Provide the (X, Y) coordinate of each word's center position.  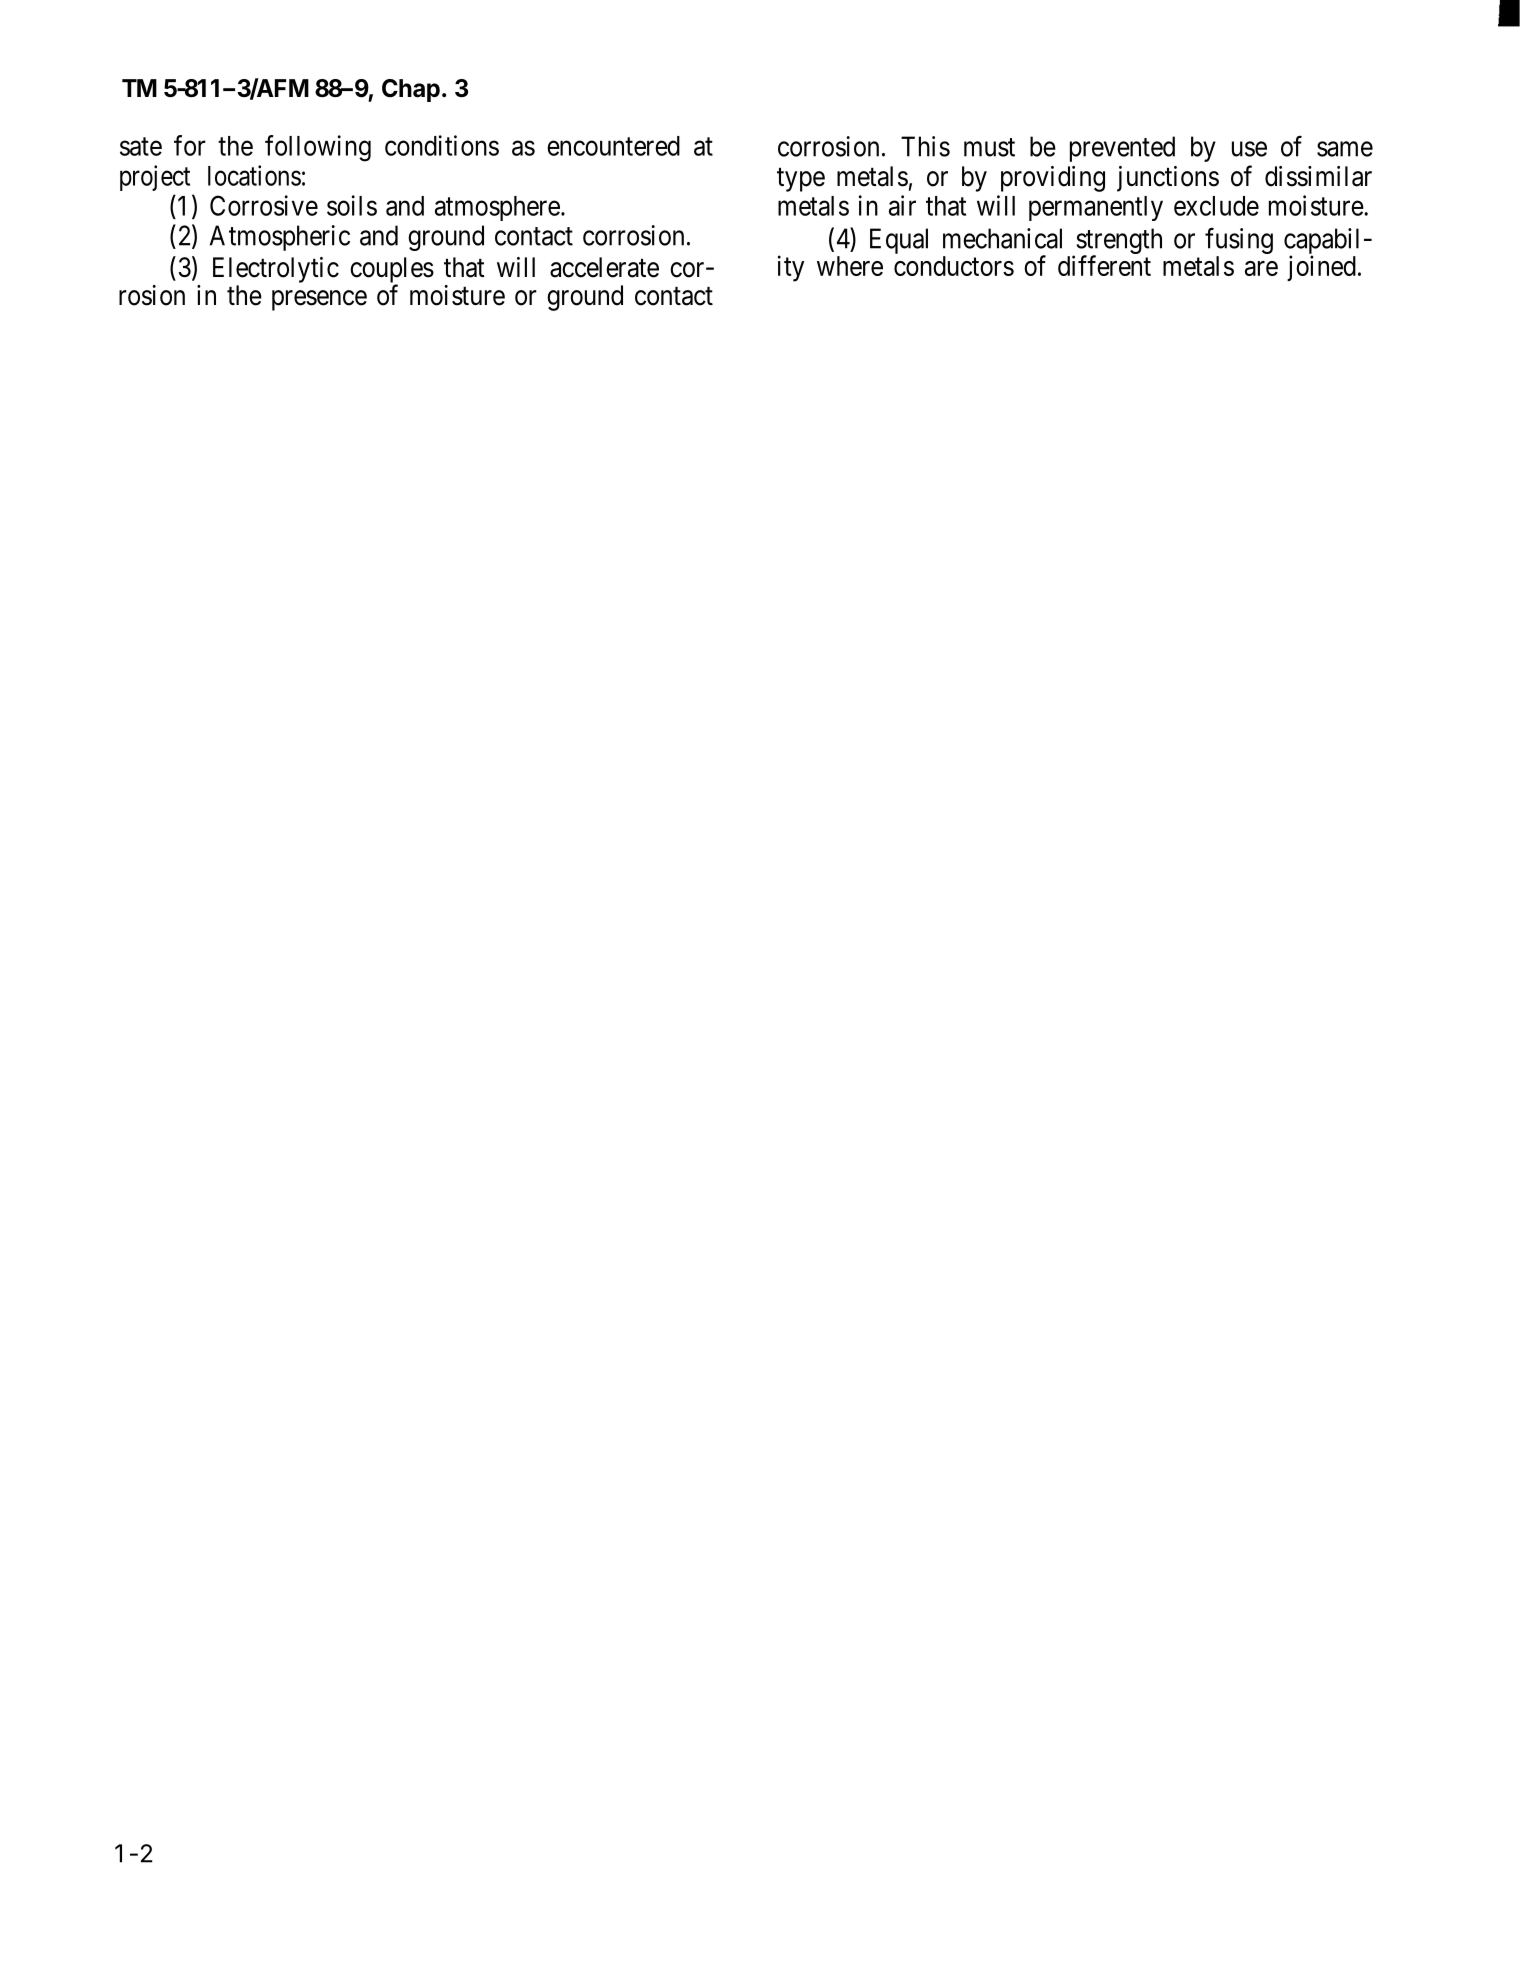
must (989, 147)
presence (319, 300)
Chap (411, 90)
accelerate (604, 267)
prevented (1122, 149)
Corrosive (264, 205)
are (1261, 268)
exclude (1216, 206)
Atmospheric (280, 238)
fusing (1239, 242)
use (1249, 149)
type (801, 180)
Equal (899, 241)
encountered (613, 146)
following (318, 148)
